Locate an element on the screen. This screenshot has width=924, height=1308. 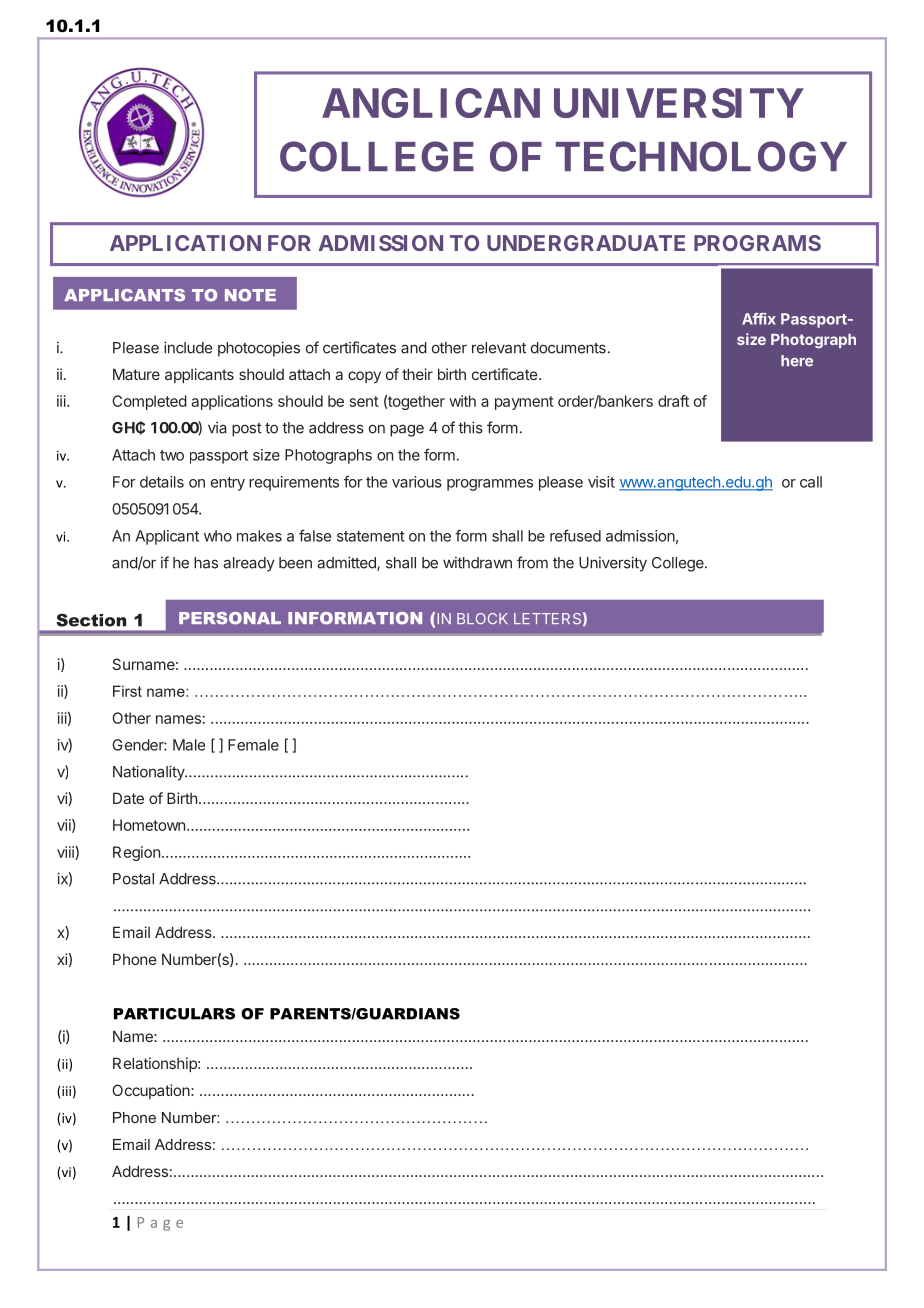
refused is located at coordinates (575, 535).
